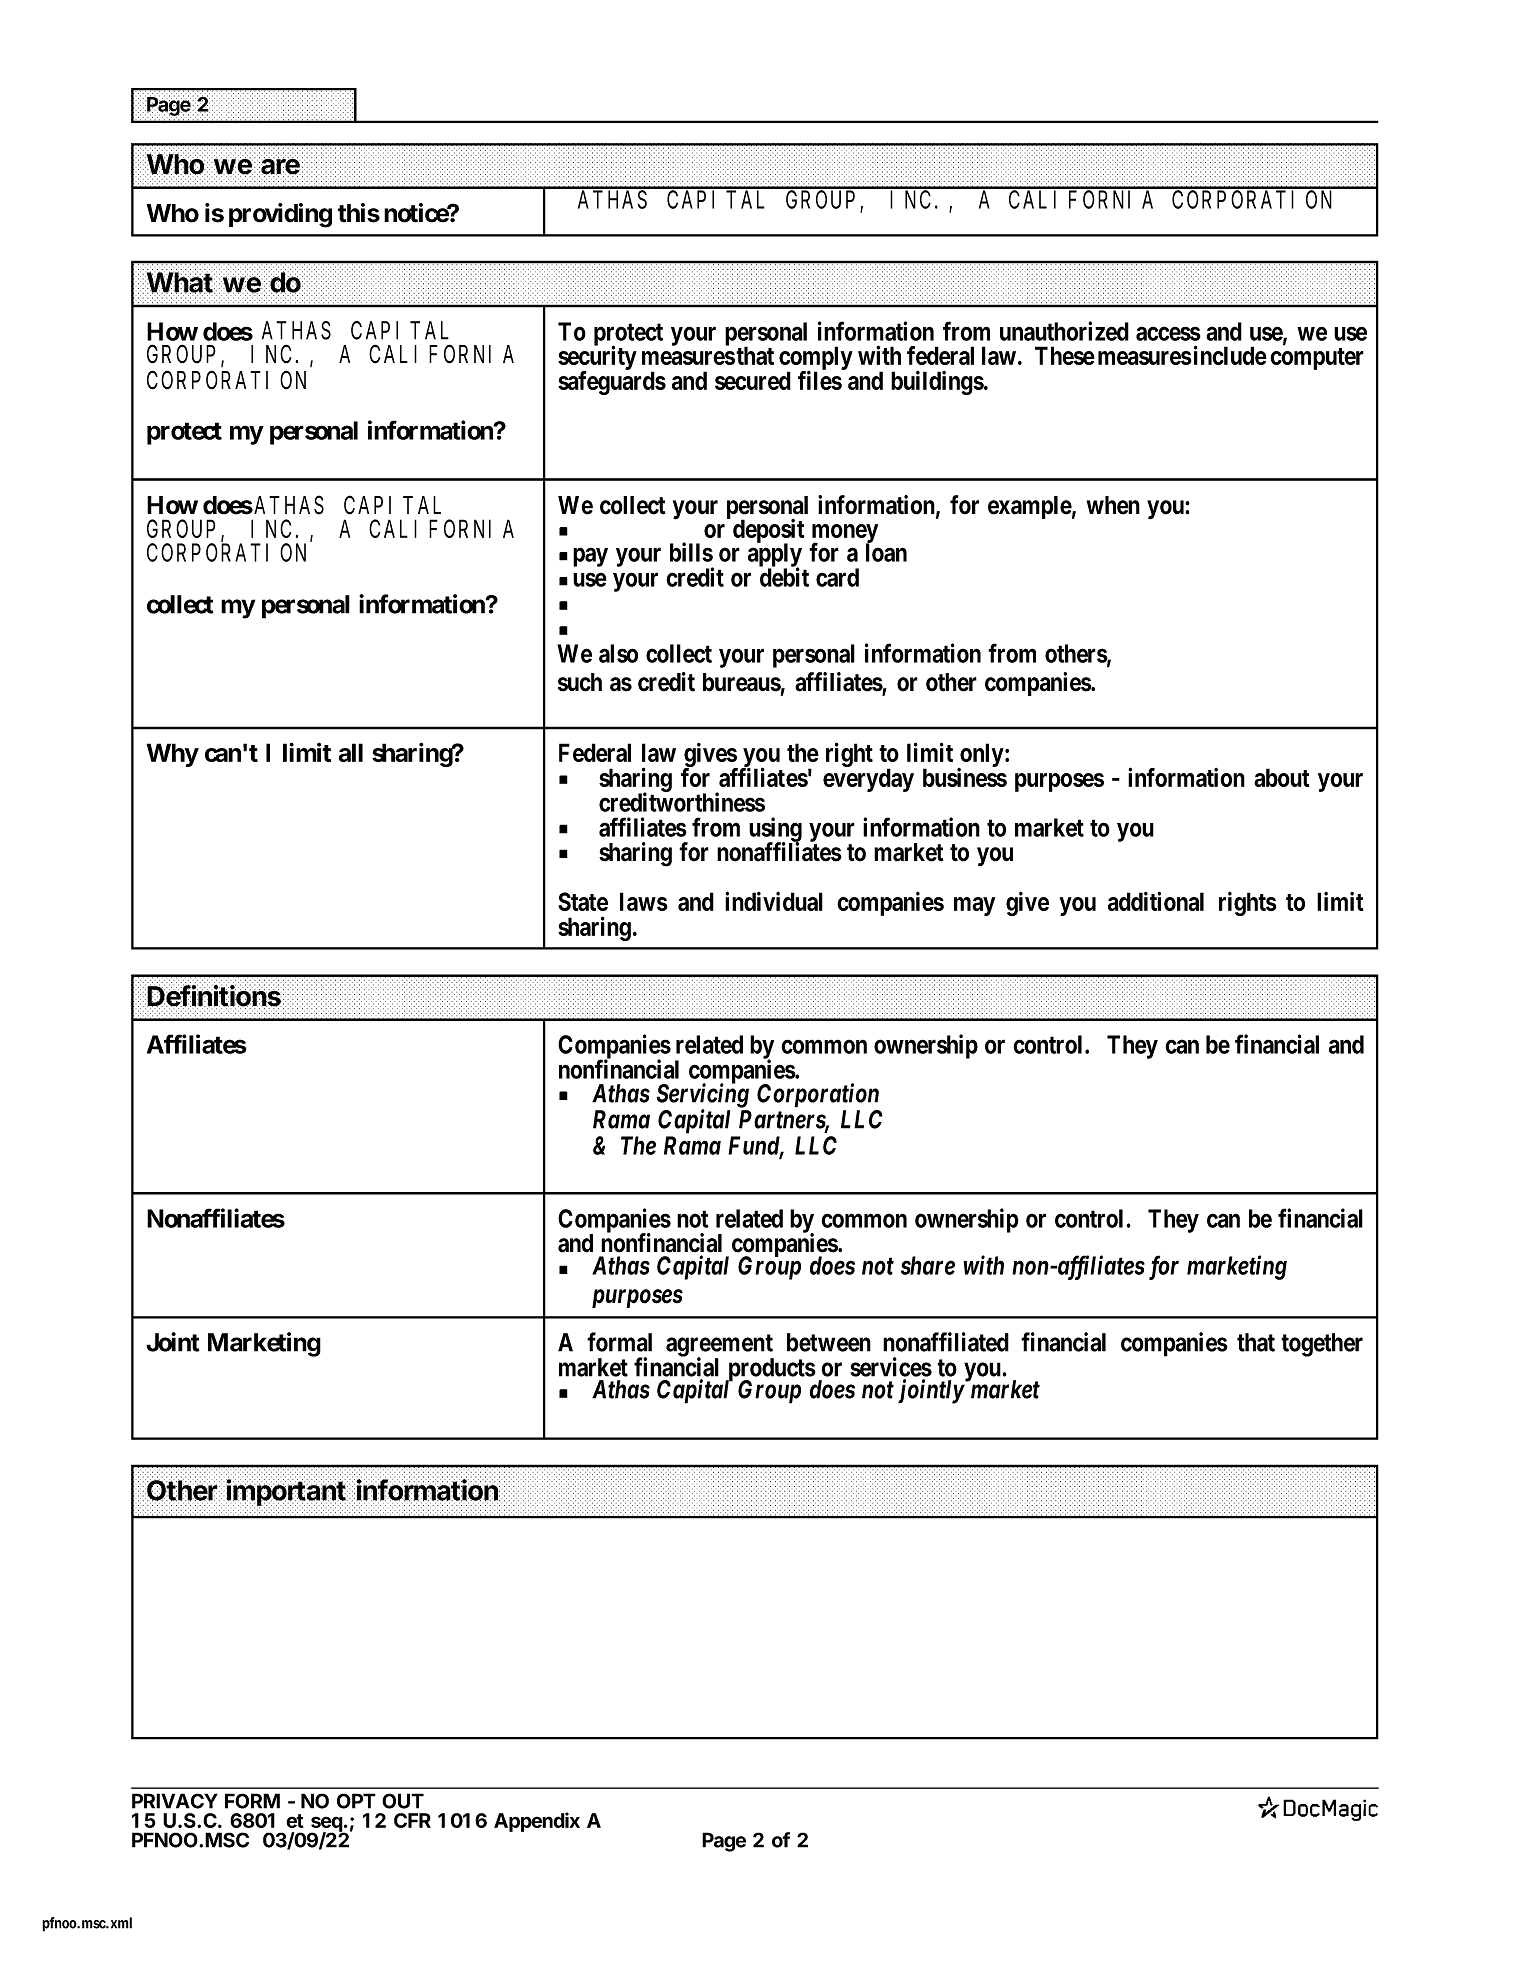 This screenshot has height=1961, width=1515. Describe the element at coordinates (287, 1493) in the screenshot. I see `important` at that location.
